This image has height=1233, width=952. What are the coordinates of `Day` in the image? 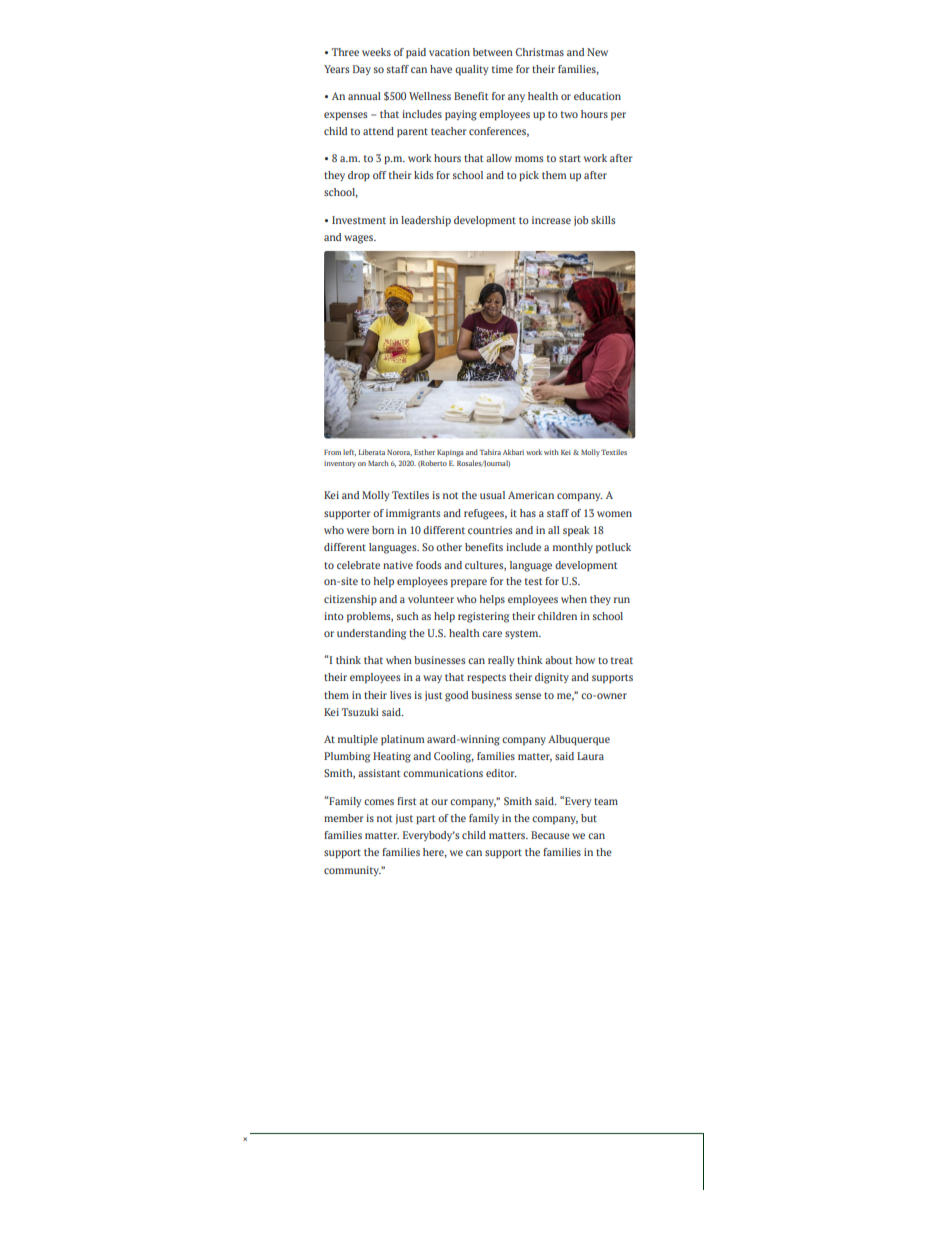 It's located at (362, 70).
